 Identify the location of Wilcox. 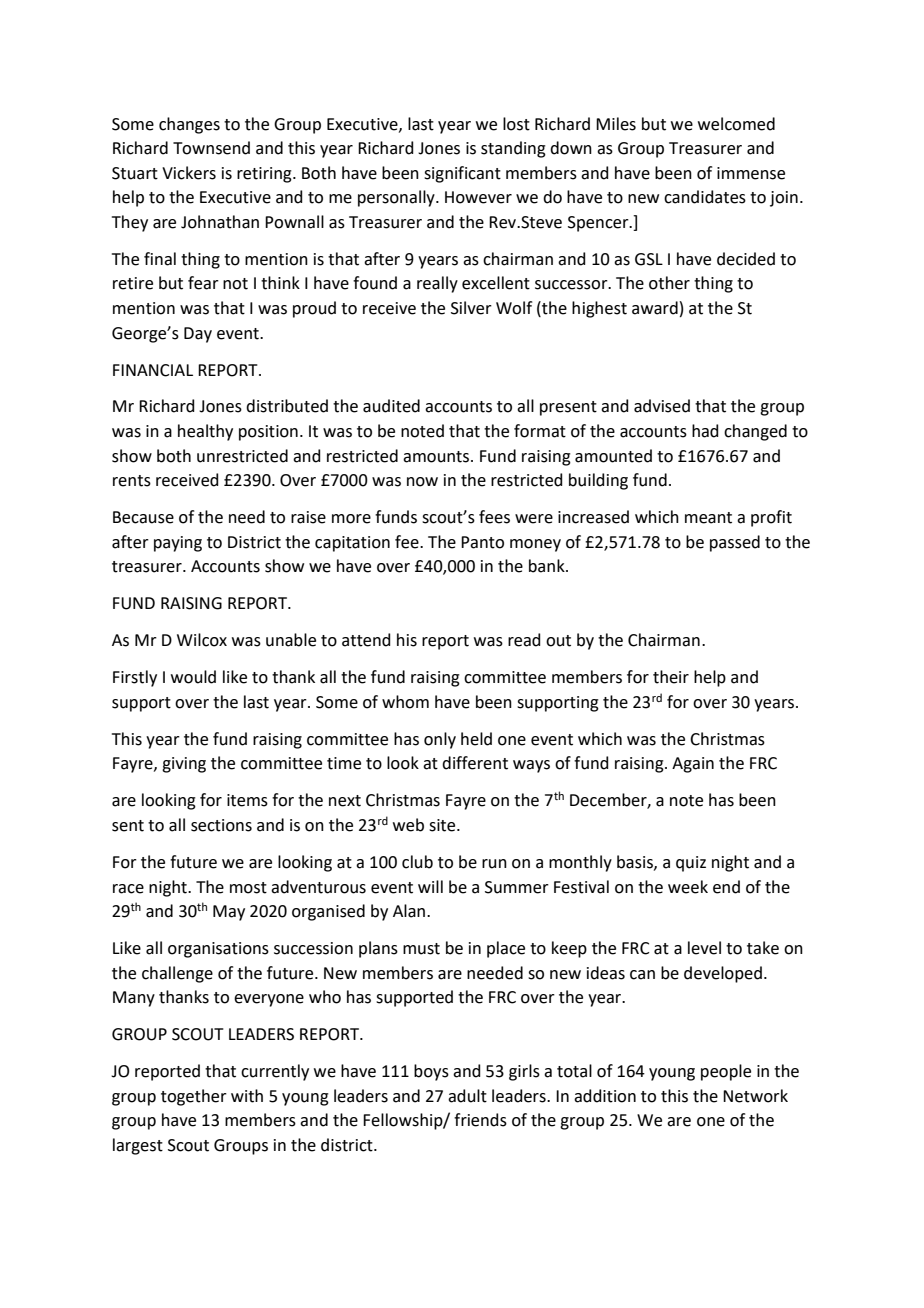
(202, 640).
